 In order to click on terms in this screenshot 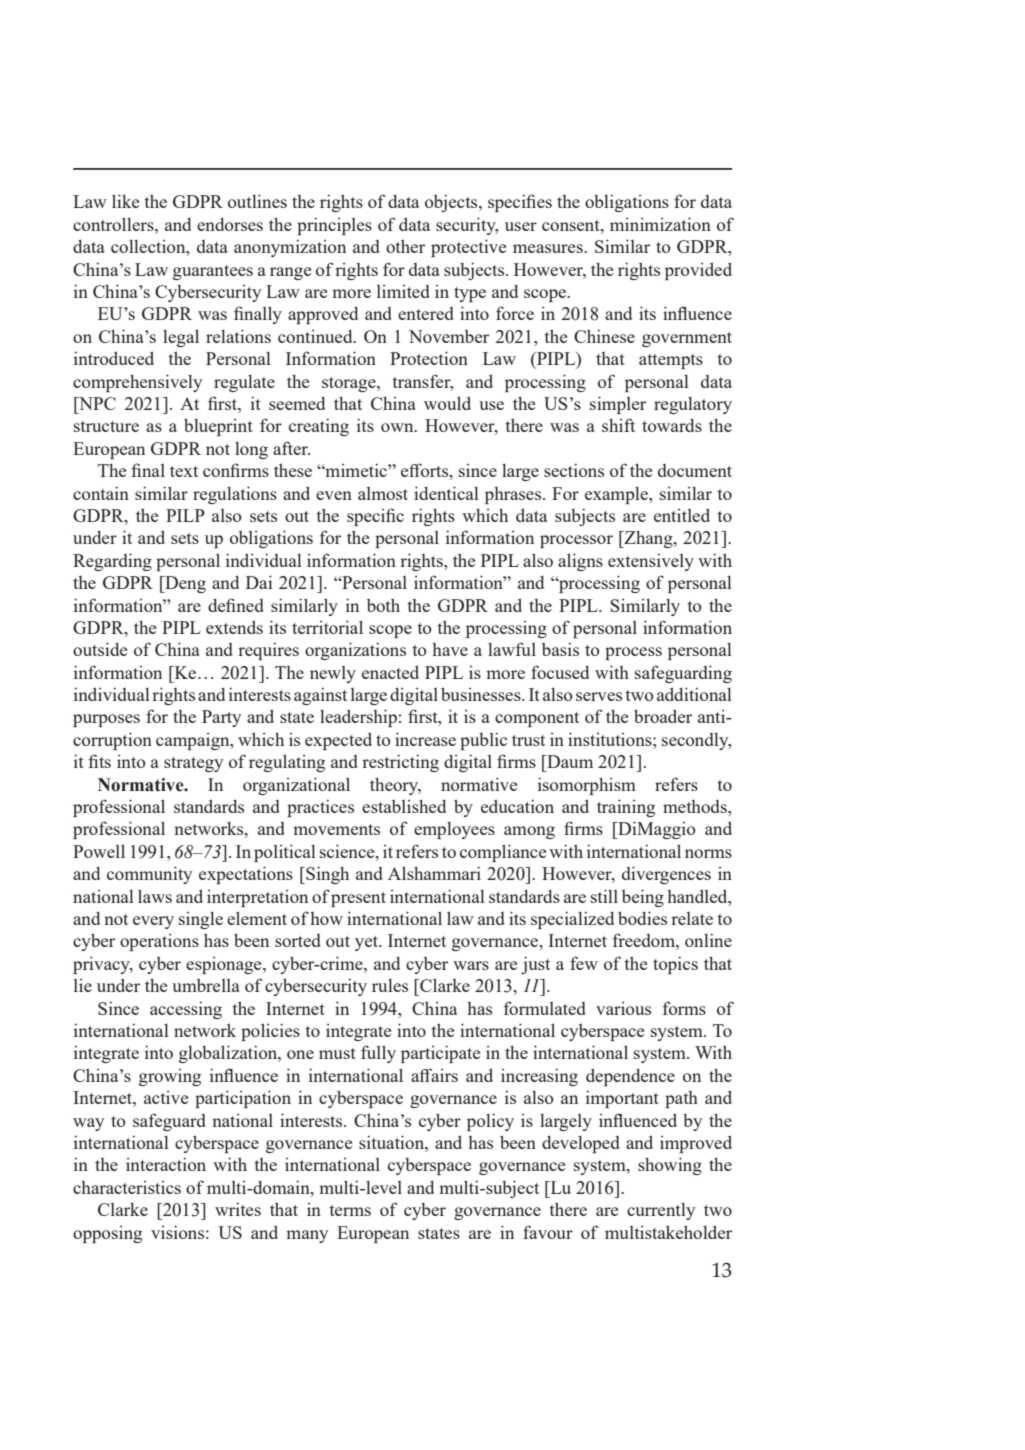, I will do `click(350, 1210)`.
